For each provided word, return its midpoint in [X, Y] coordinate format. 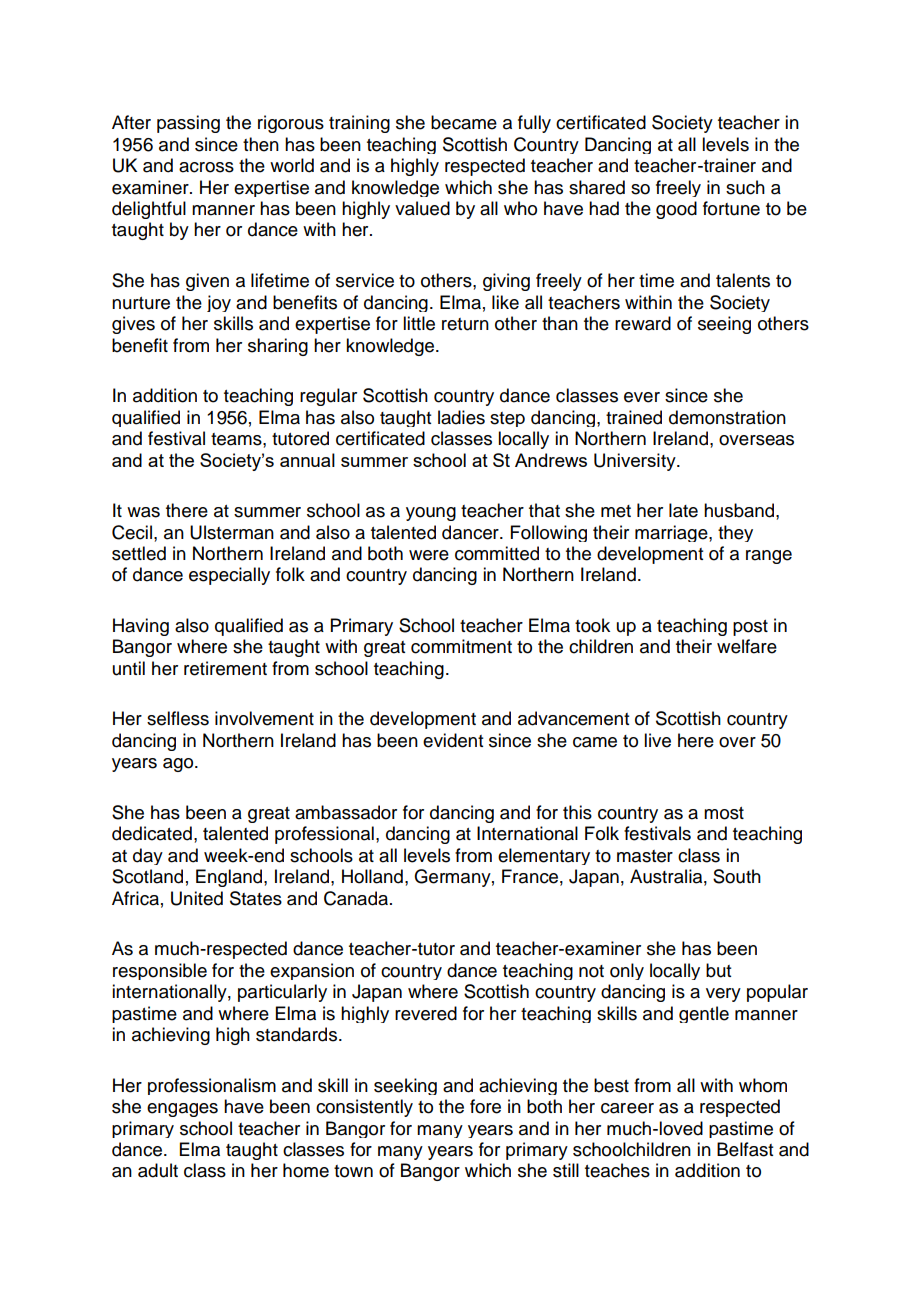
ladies [461, 417]
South [737, 876]
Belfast [745, 1149]
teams [237, 439]
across [206, 167]
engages [182, 1110]
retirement [225, 668]
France [530, 876]
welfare [747, 646]
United [197, 898]
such [745, 187]
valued [422, 208]
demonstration [727, 417]
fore [485, 1106]
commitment [461, 646]
